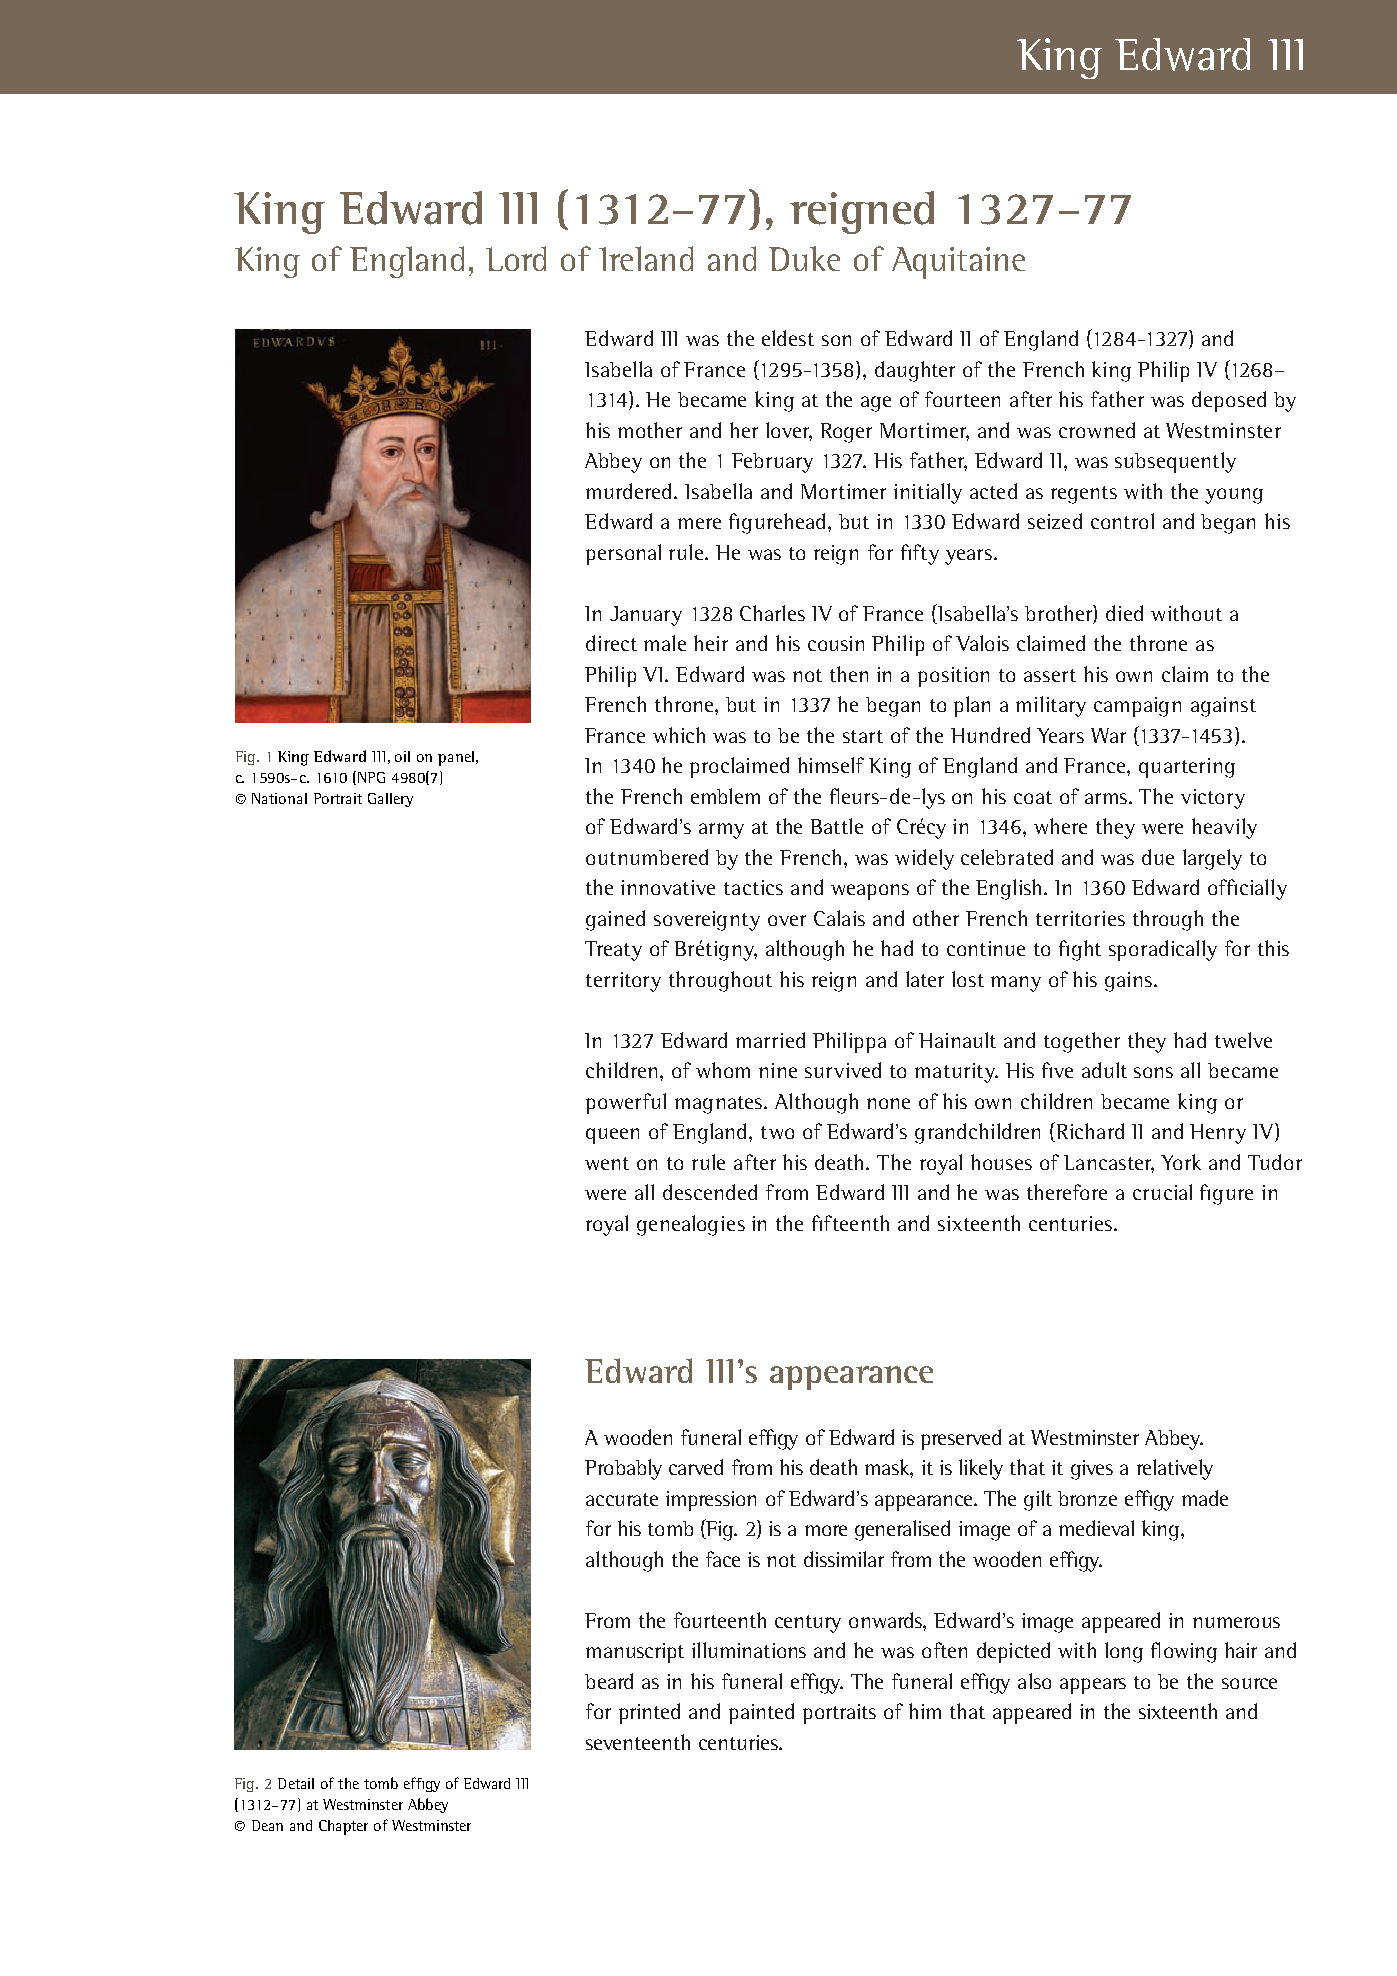 Image resolution: width=1397 pixels, height=1976 pixels. I want to click on went, so click(607, 1163).
